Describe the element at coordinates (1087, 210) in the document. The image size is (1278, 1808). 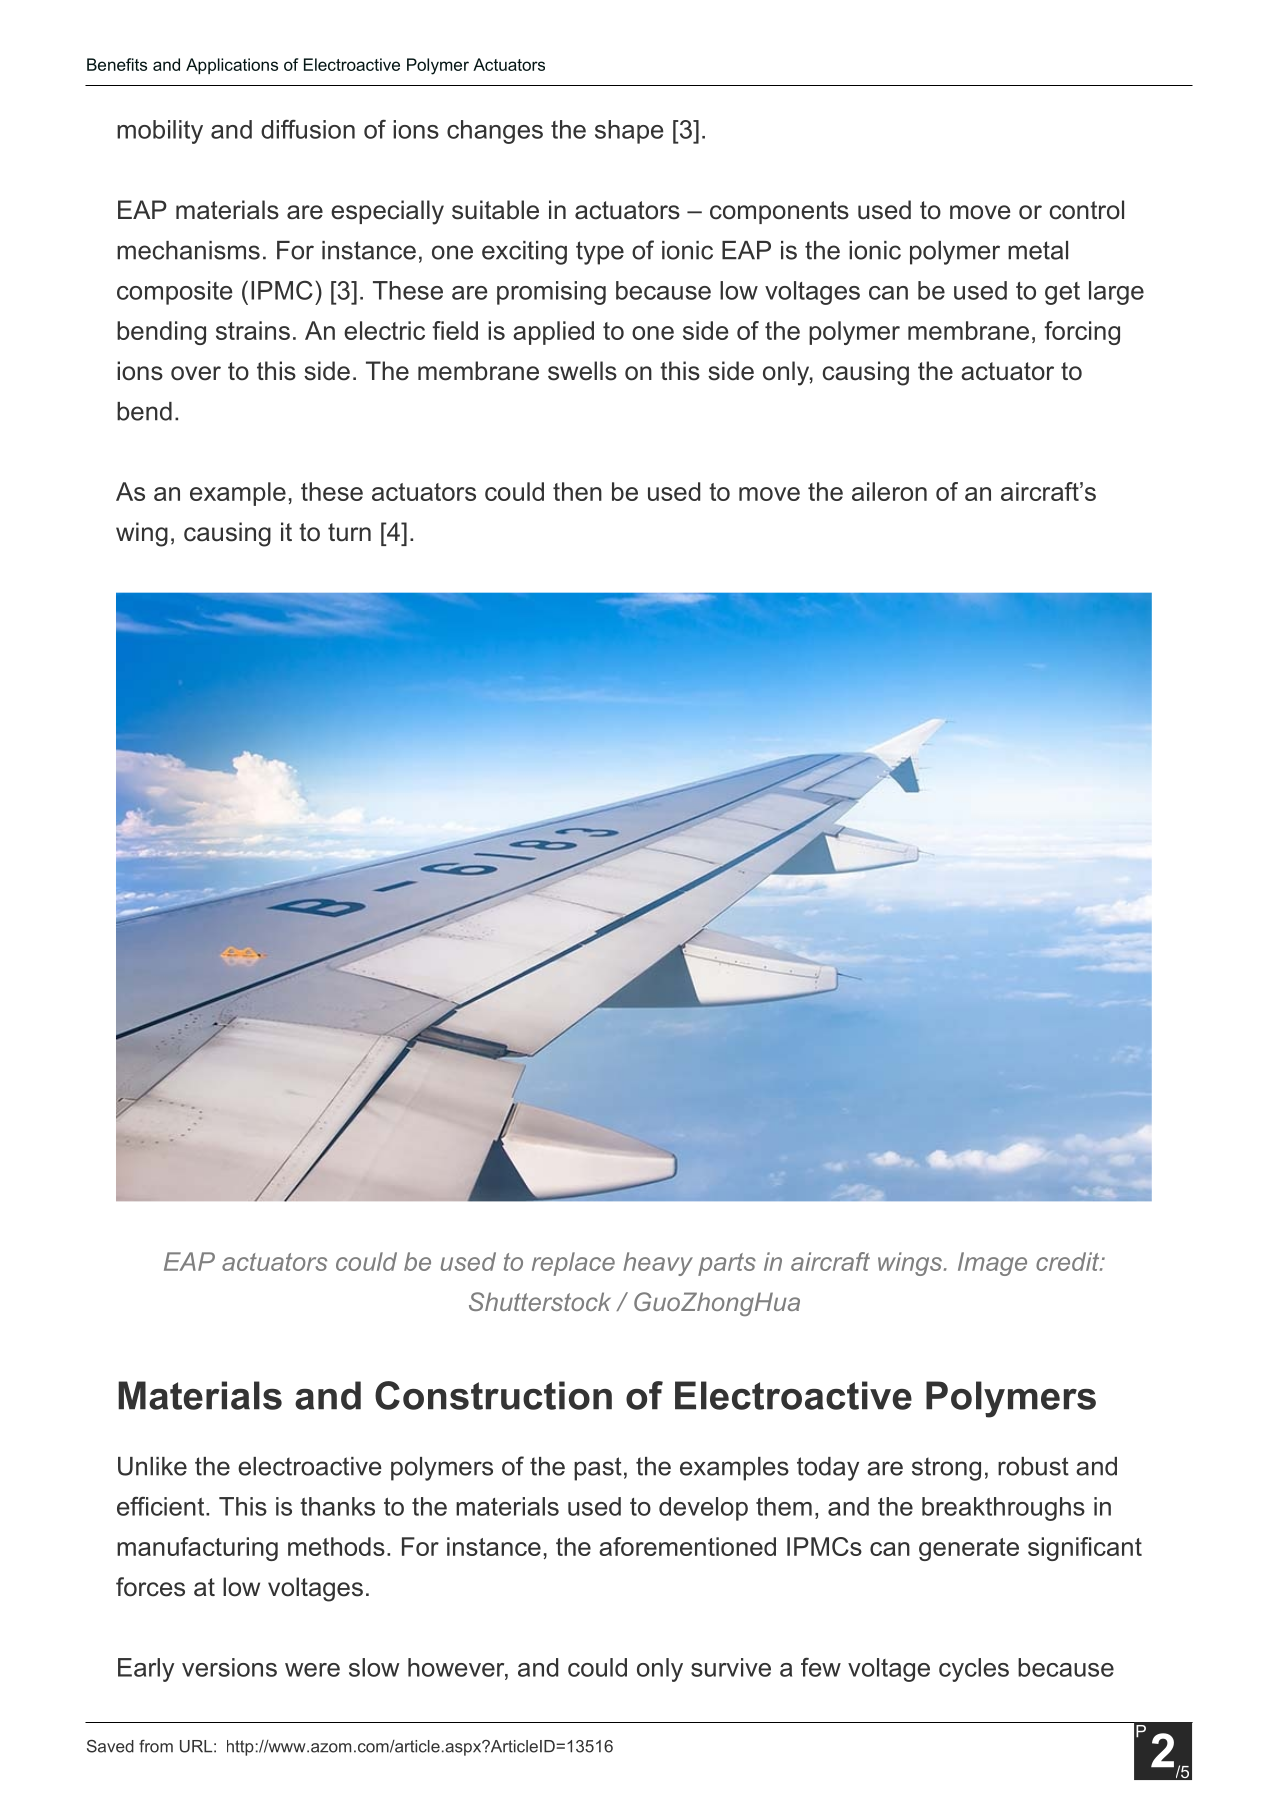
I see `control` at that location.
